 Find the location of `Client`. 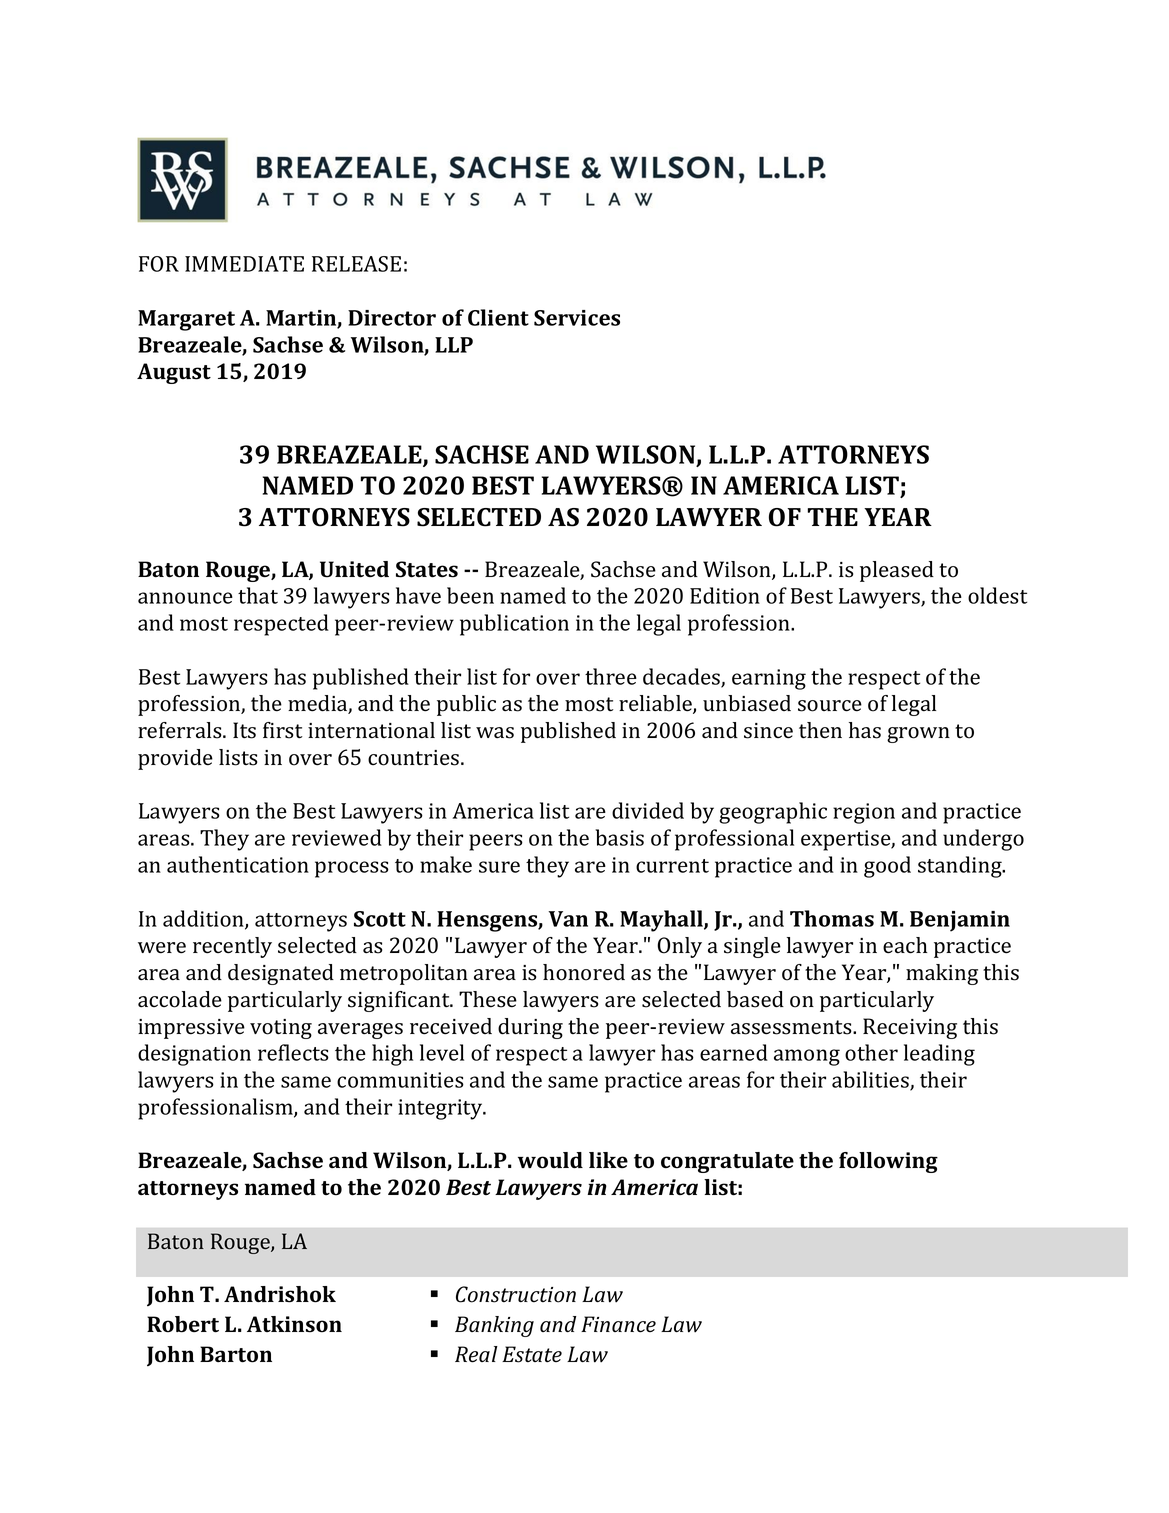

Client is located at coordinates (498, 317).
